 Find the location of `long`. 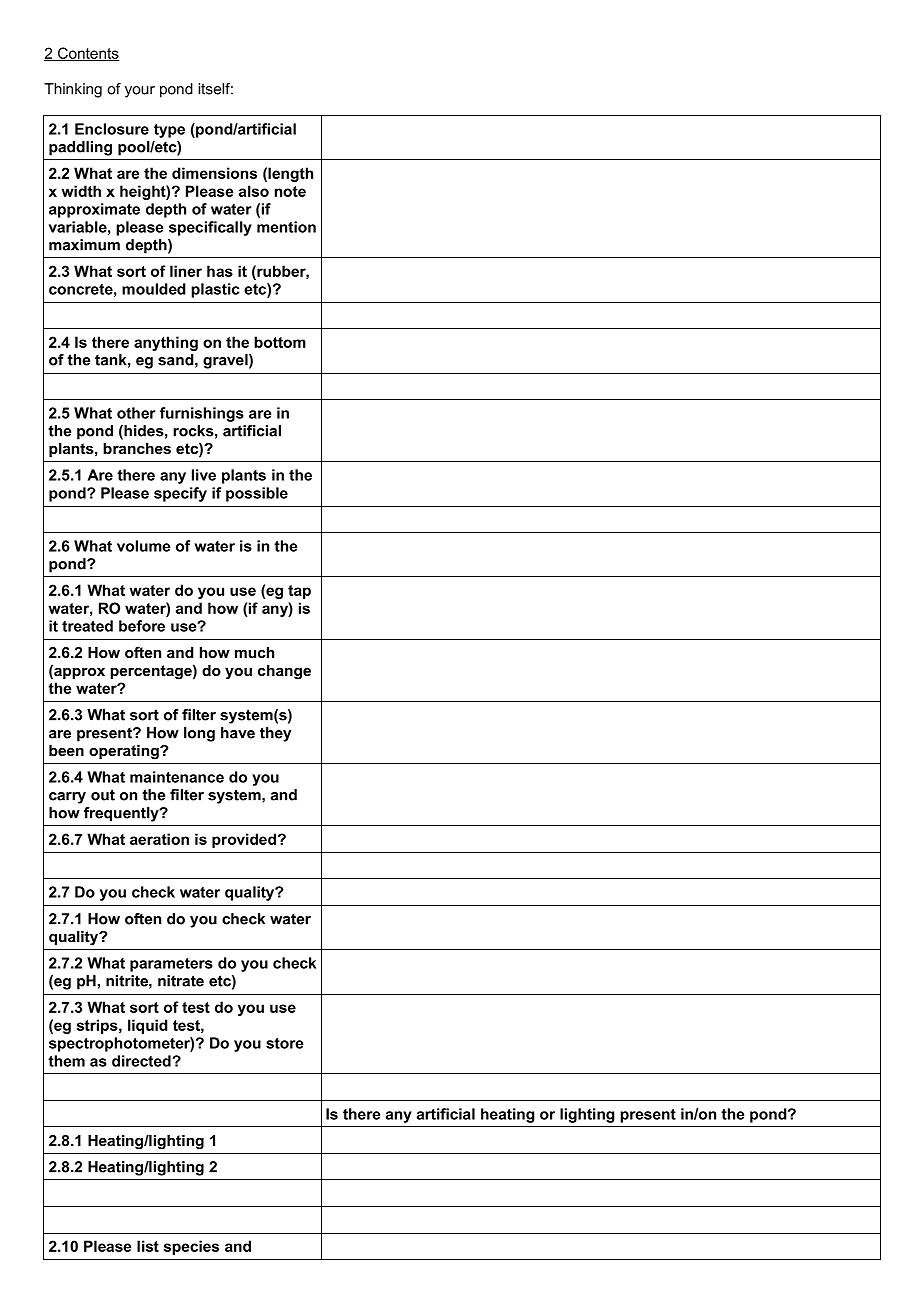

long is located at coordinates (199, 734).
